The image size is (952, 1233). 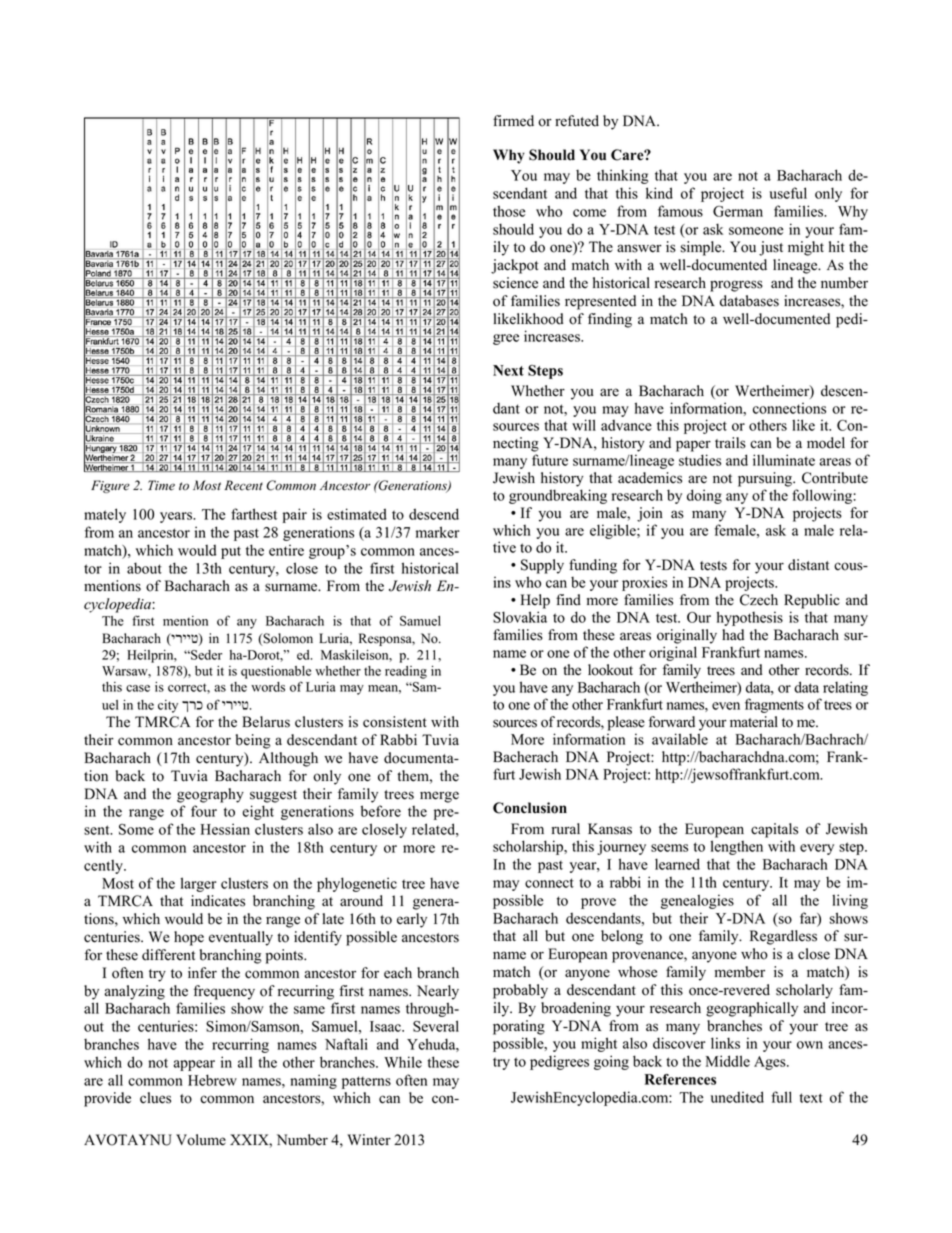 I want to click on clues, so click(x=155, y=1098).
